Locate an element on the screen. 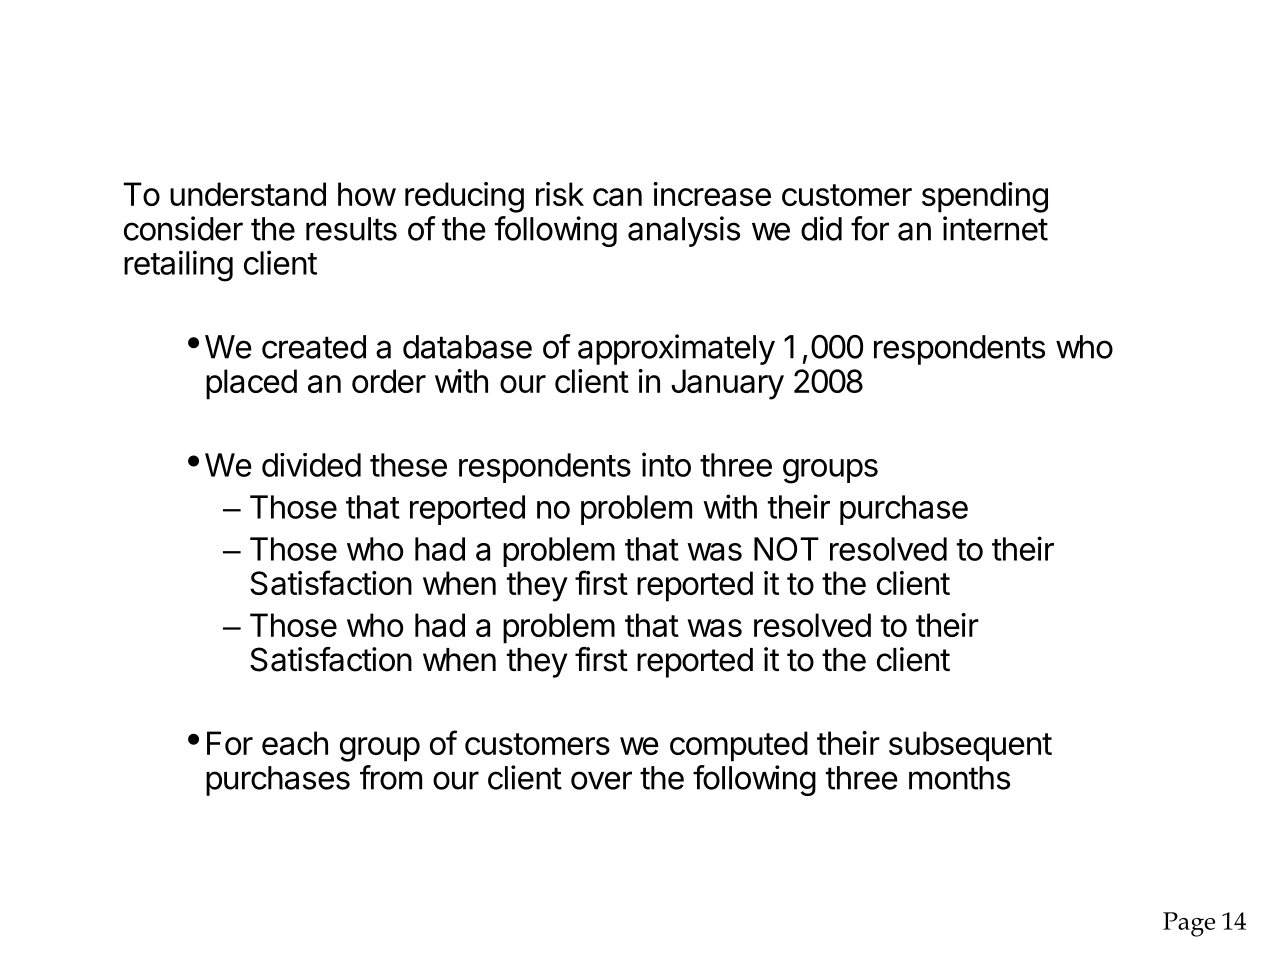 This screenshot has width=1271, height=953. subsequent is located at coordinates (970, 746).
